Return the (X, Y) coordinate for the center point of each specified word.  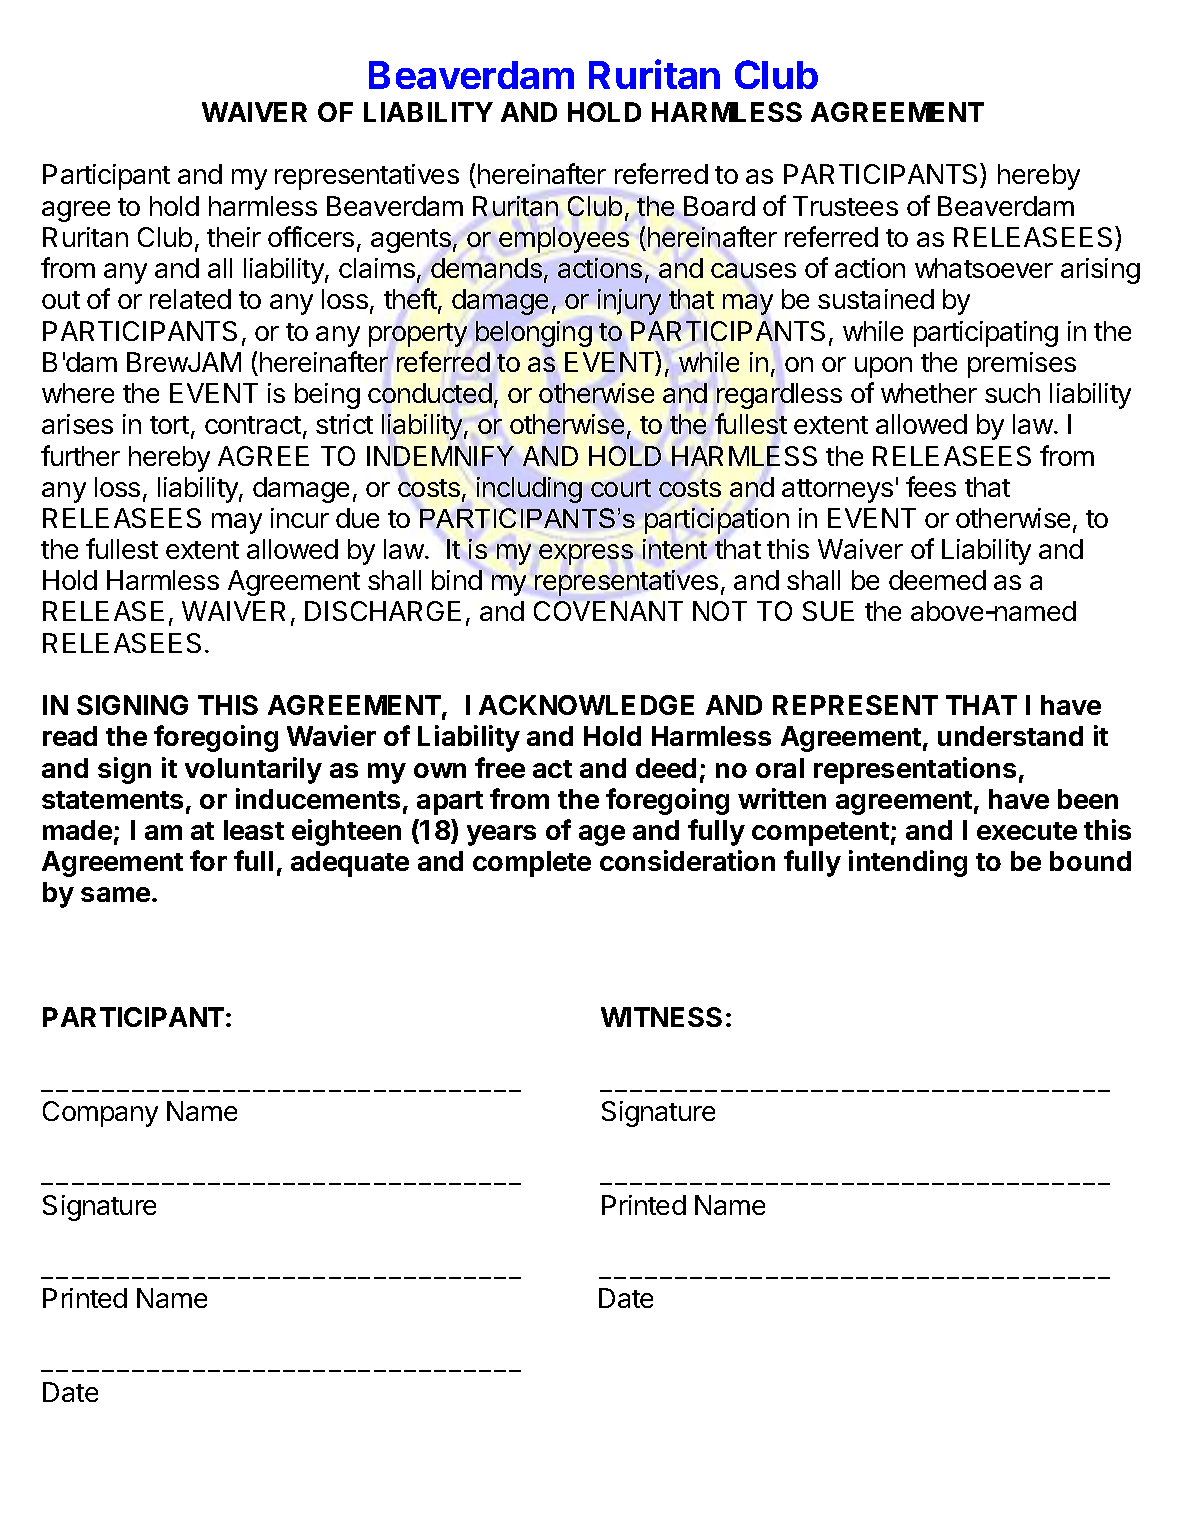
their (234, 237)
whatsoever (984, 268)
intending (908, 863)
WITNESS (661, 1017)
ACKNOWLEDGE (586, 705)
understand (1010, 736)
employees (564, 240)
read (70, 736)
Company (100, 1114)
